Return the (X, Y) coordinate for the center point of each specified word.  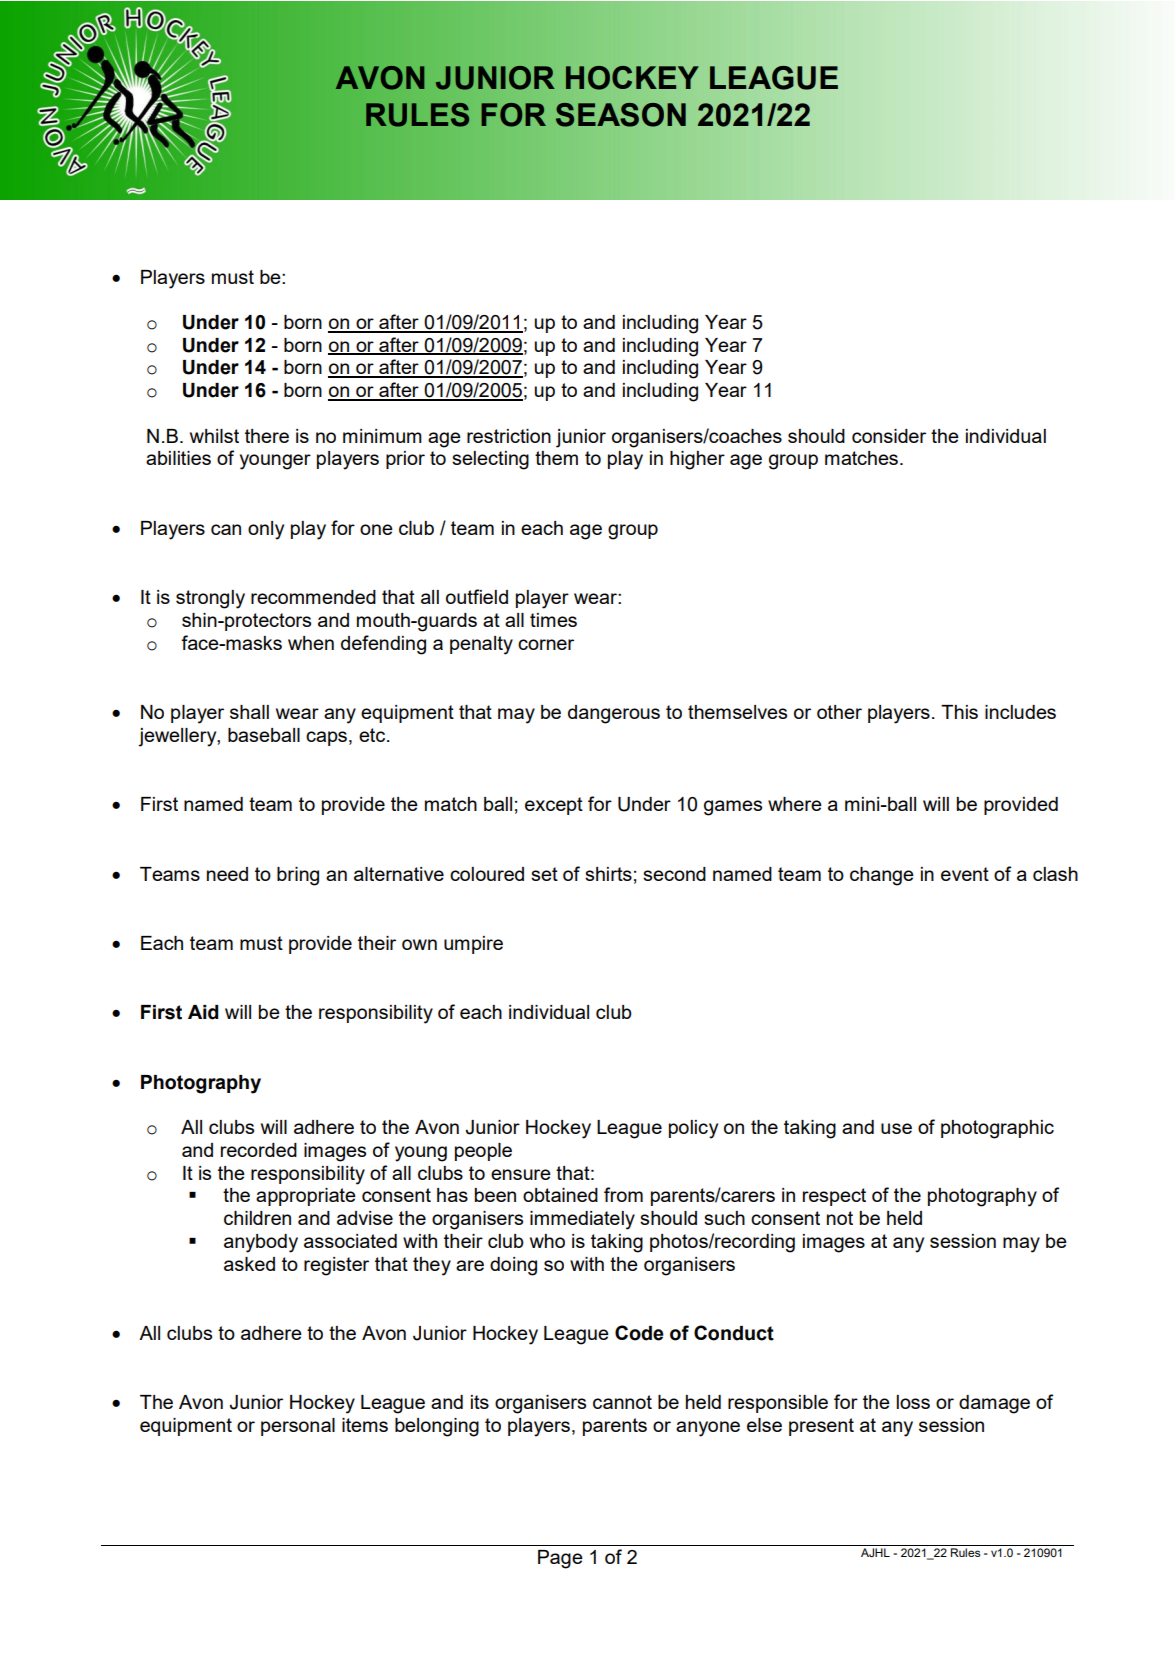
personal (298, 1427)
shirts (608, 874)
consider (889, 436)
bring (298, 876)
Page (560, 1559)
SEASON (621, 115)
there (267, 436)
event (965, 874)
